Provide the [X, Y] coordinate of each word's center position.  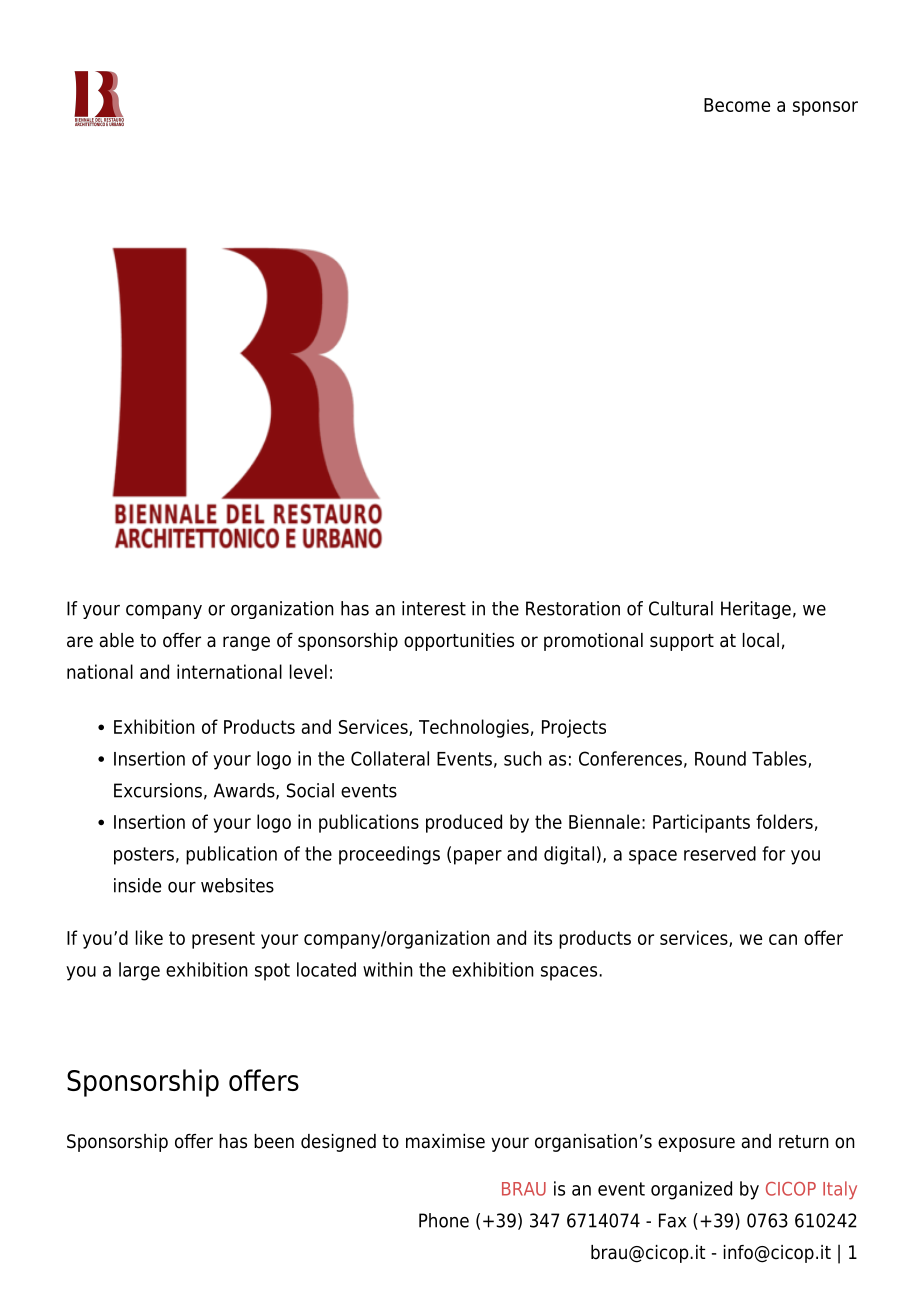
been [274, 1141]
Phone [444, 1220]
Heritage [756, 610]
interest [434, 608]
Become [737, 105]
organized [691, 1190]
